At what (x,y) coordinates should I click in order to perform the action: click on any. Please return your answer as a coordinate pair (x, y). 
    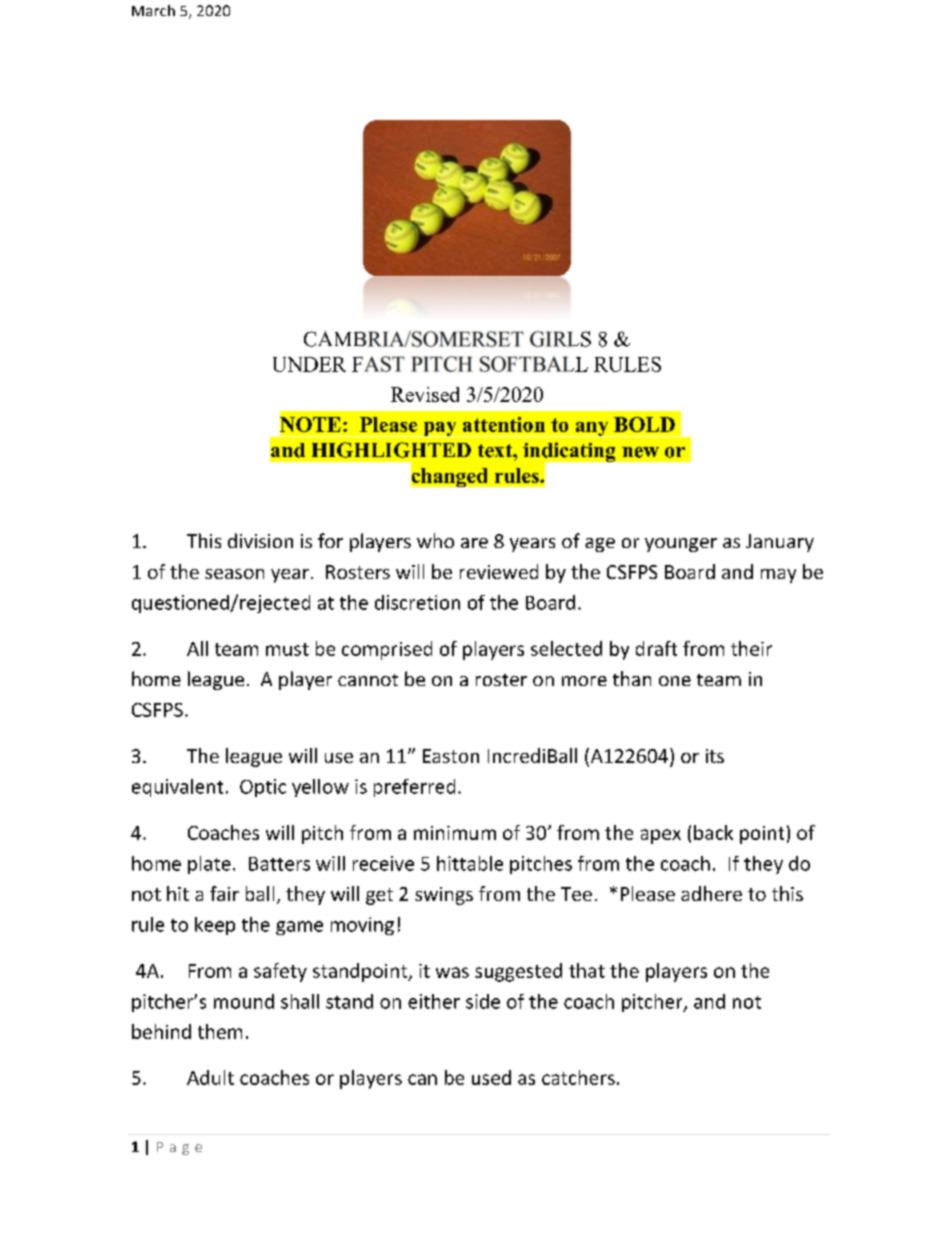
    Looking at the image, I should click on (592, 429).
